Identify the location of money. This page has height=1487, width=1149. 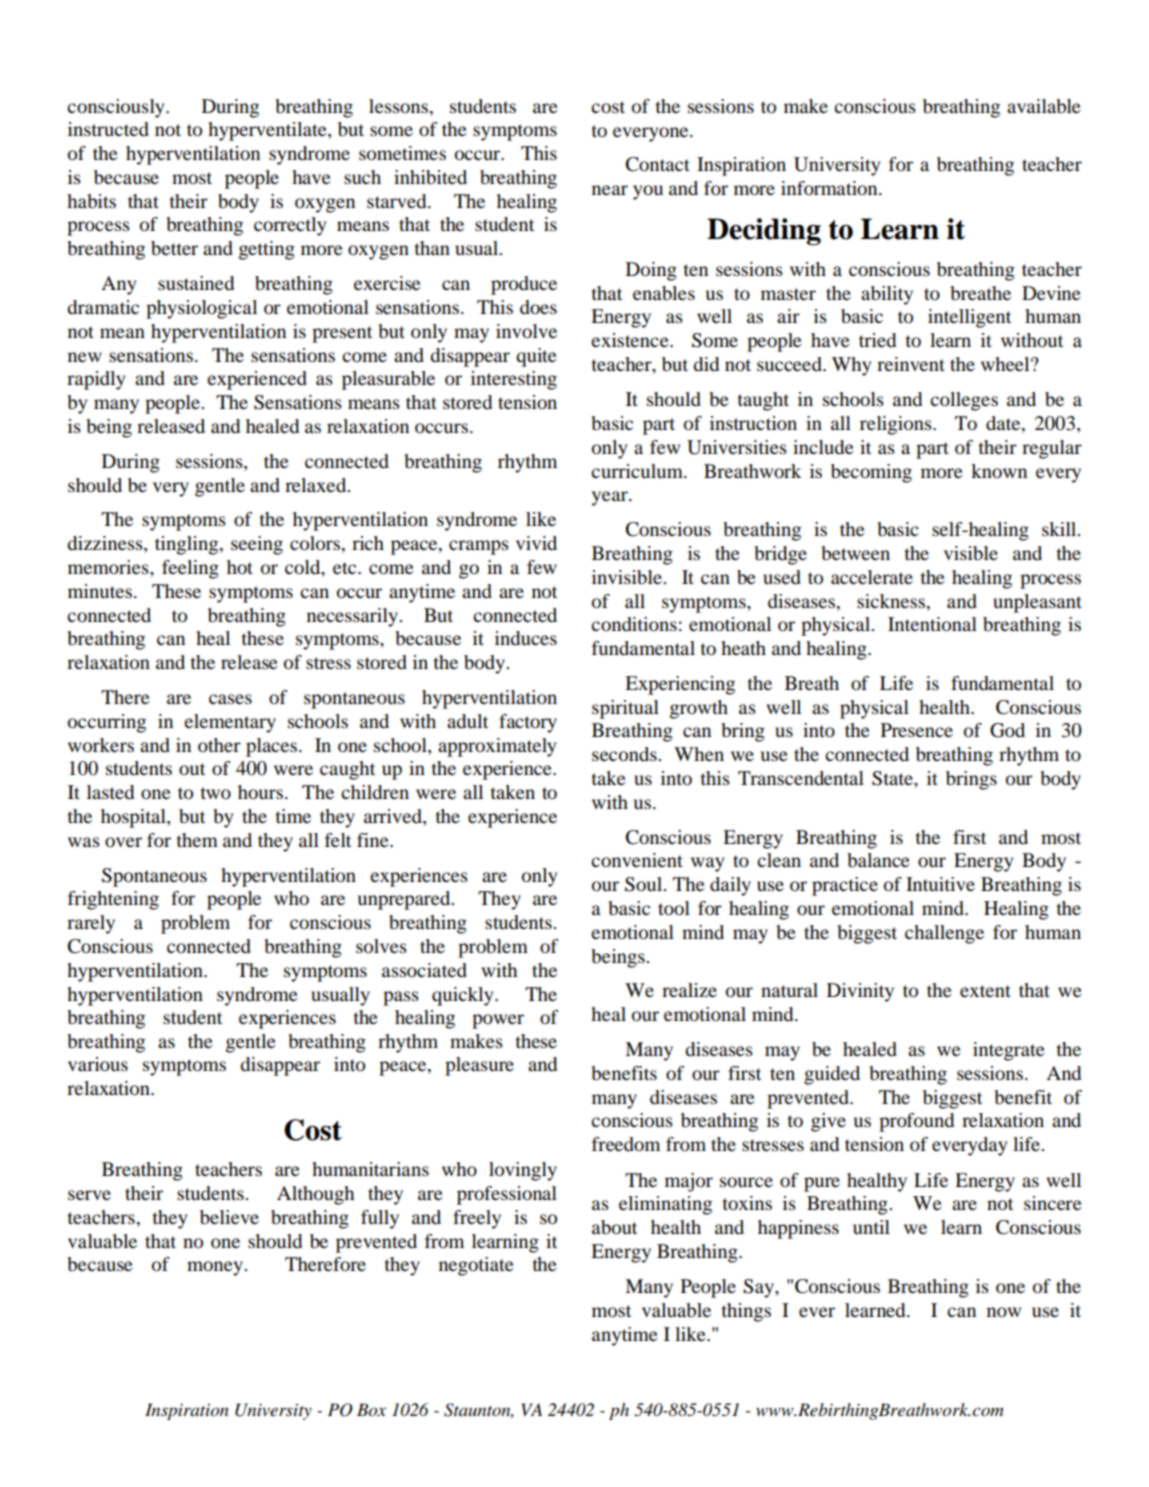
(216, 1268).
